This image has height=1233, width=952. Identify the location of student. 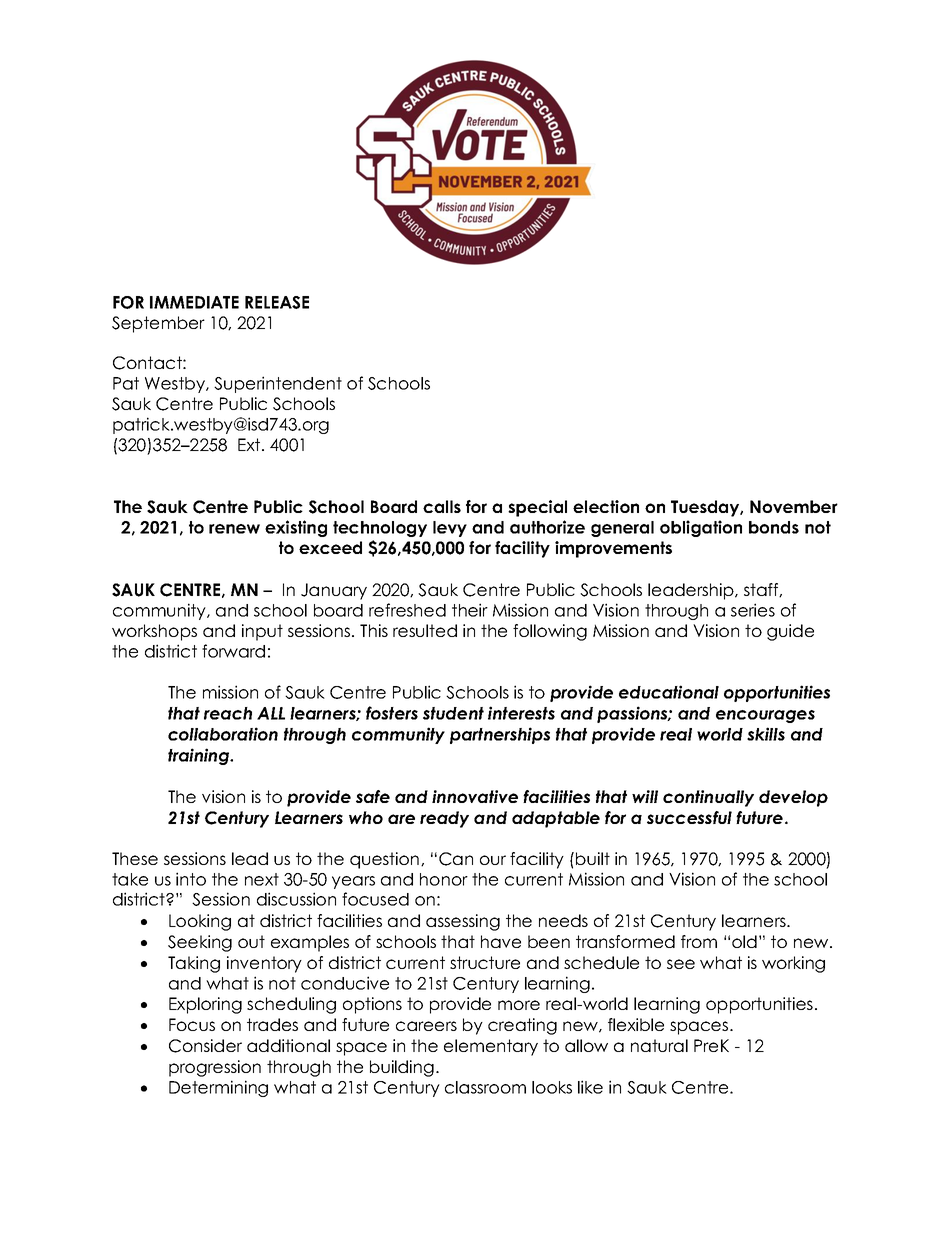
(453, 713).
